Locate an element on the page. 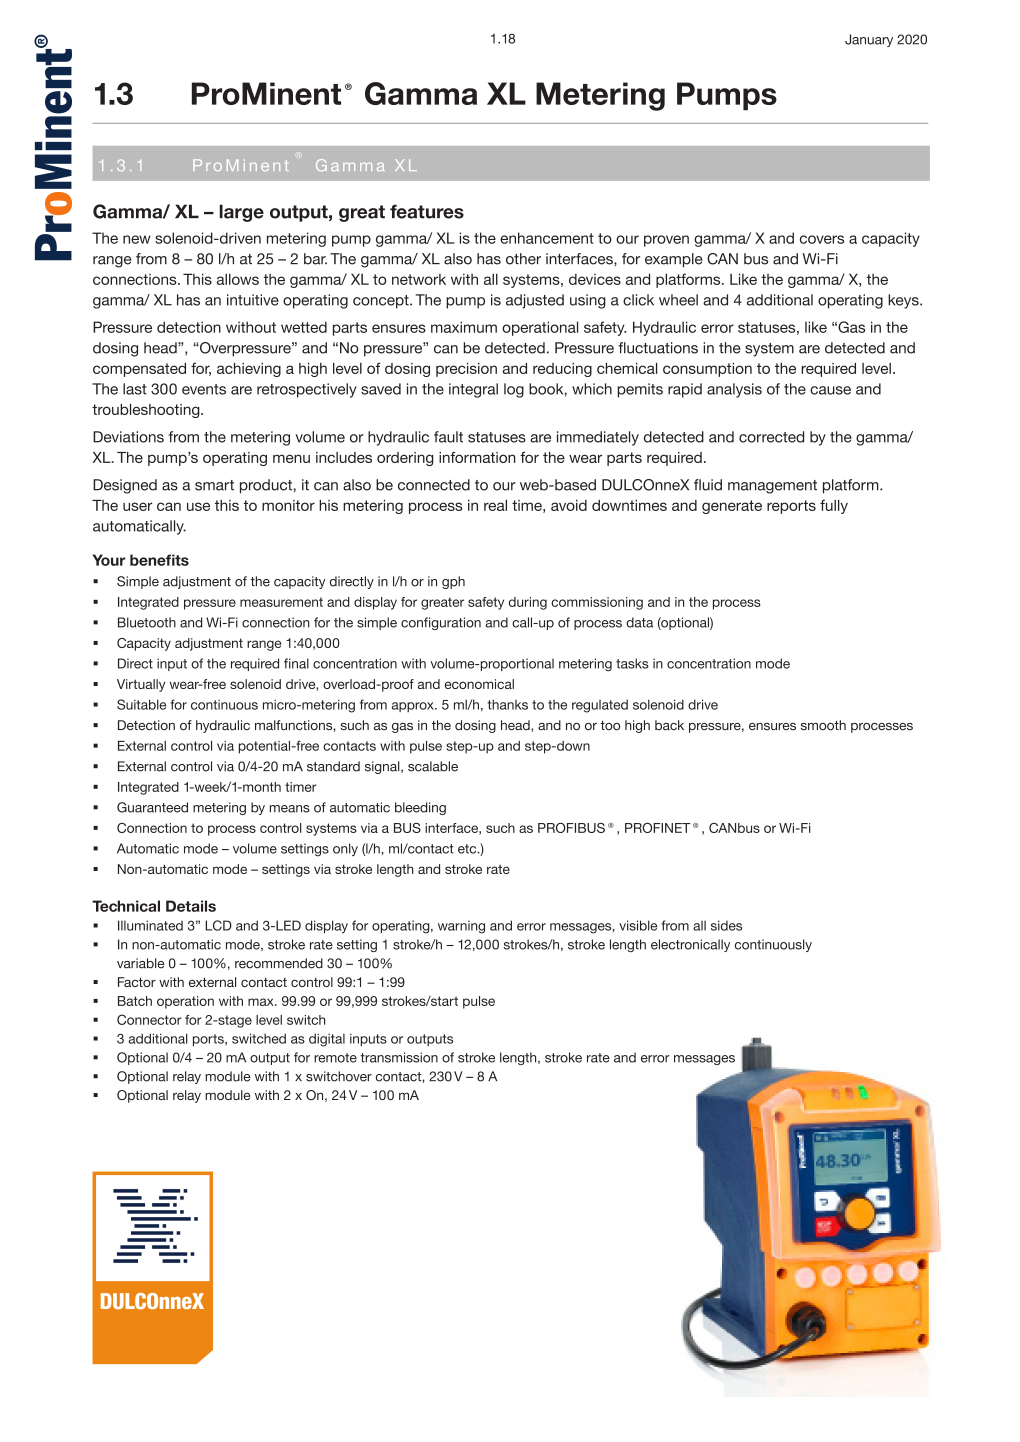 Image resolution: width=1020 pixels, height=1442 pixels. log is located at coordinates (514, 390).
